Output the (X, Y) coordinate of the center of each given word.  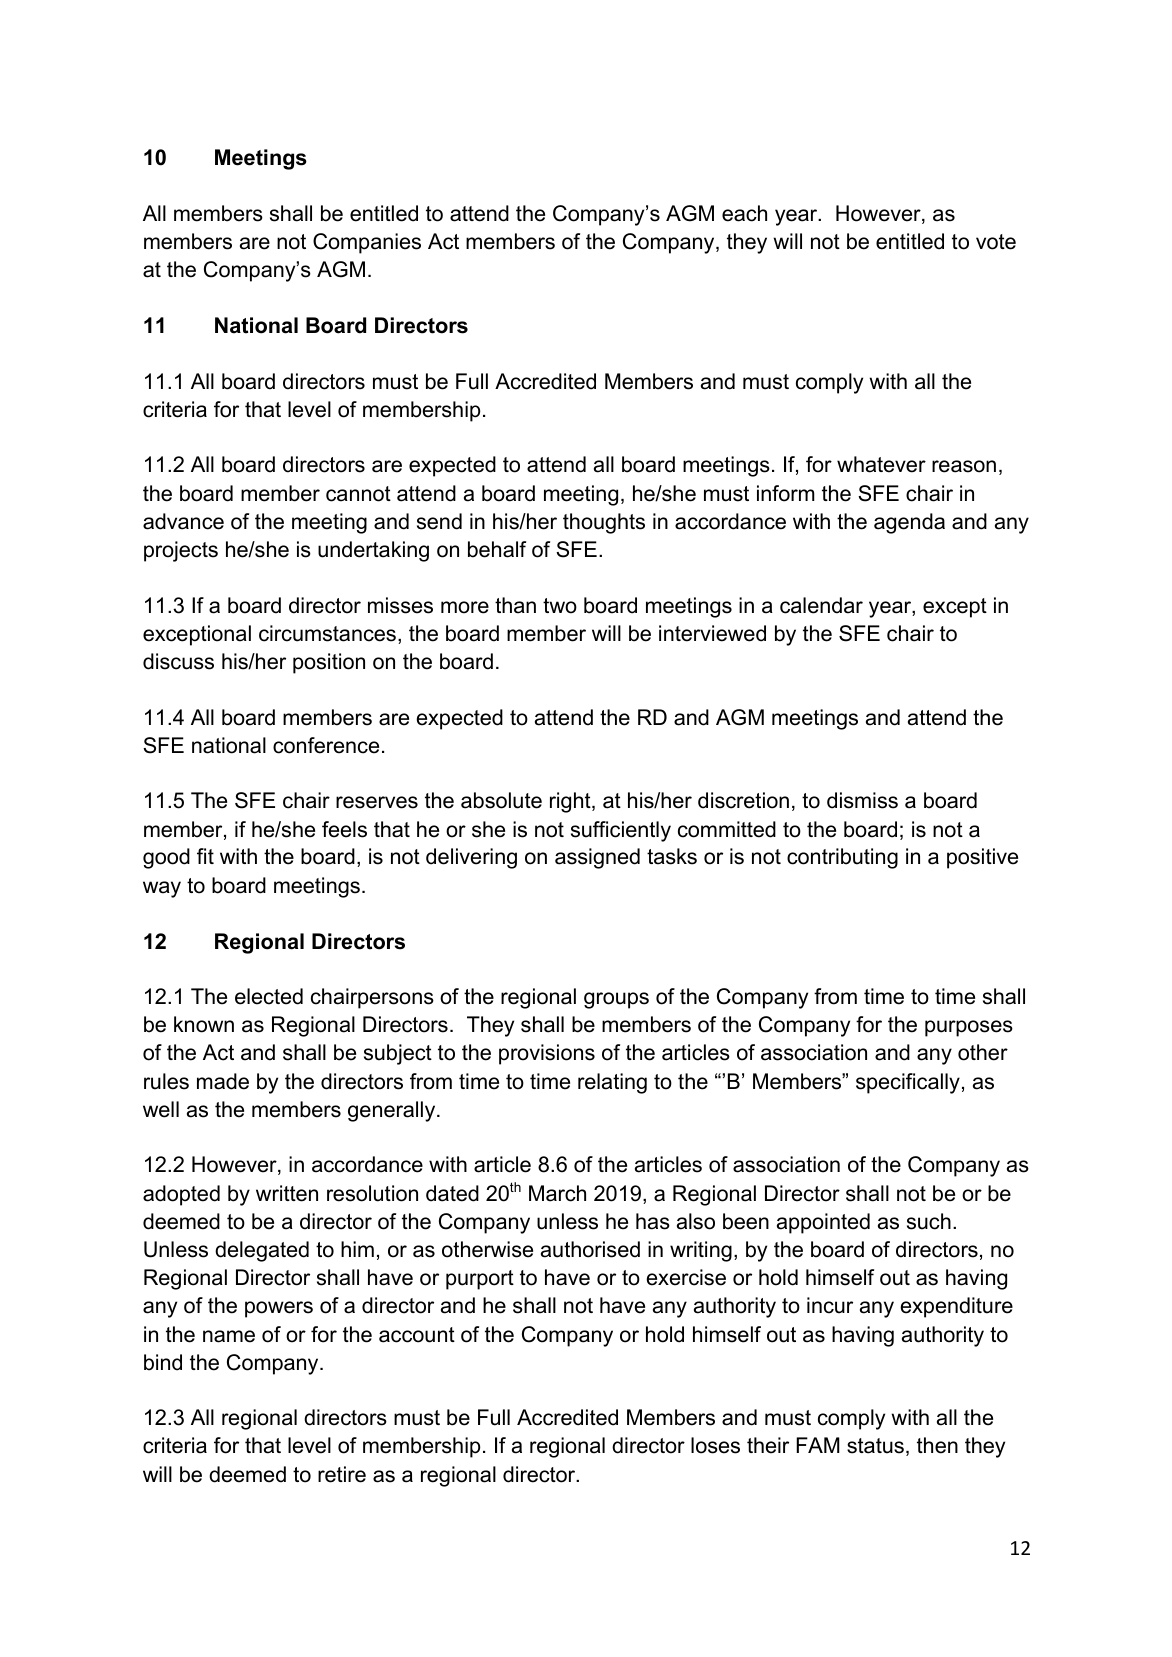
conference (326, 745)
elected (269, 996)
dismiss (862, 800)
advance (183, 521)
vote (996, 242)
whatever (881, 464)
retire (342, 1474)
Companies (367, 243)
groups (616, 1000)
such (929, 1221)
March (557, 1193)
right (571, 802)
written (287, 1193)
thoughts (604, 523)
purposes (969, 1028)
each (744, 213)
